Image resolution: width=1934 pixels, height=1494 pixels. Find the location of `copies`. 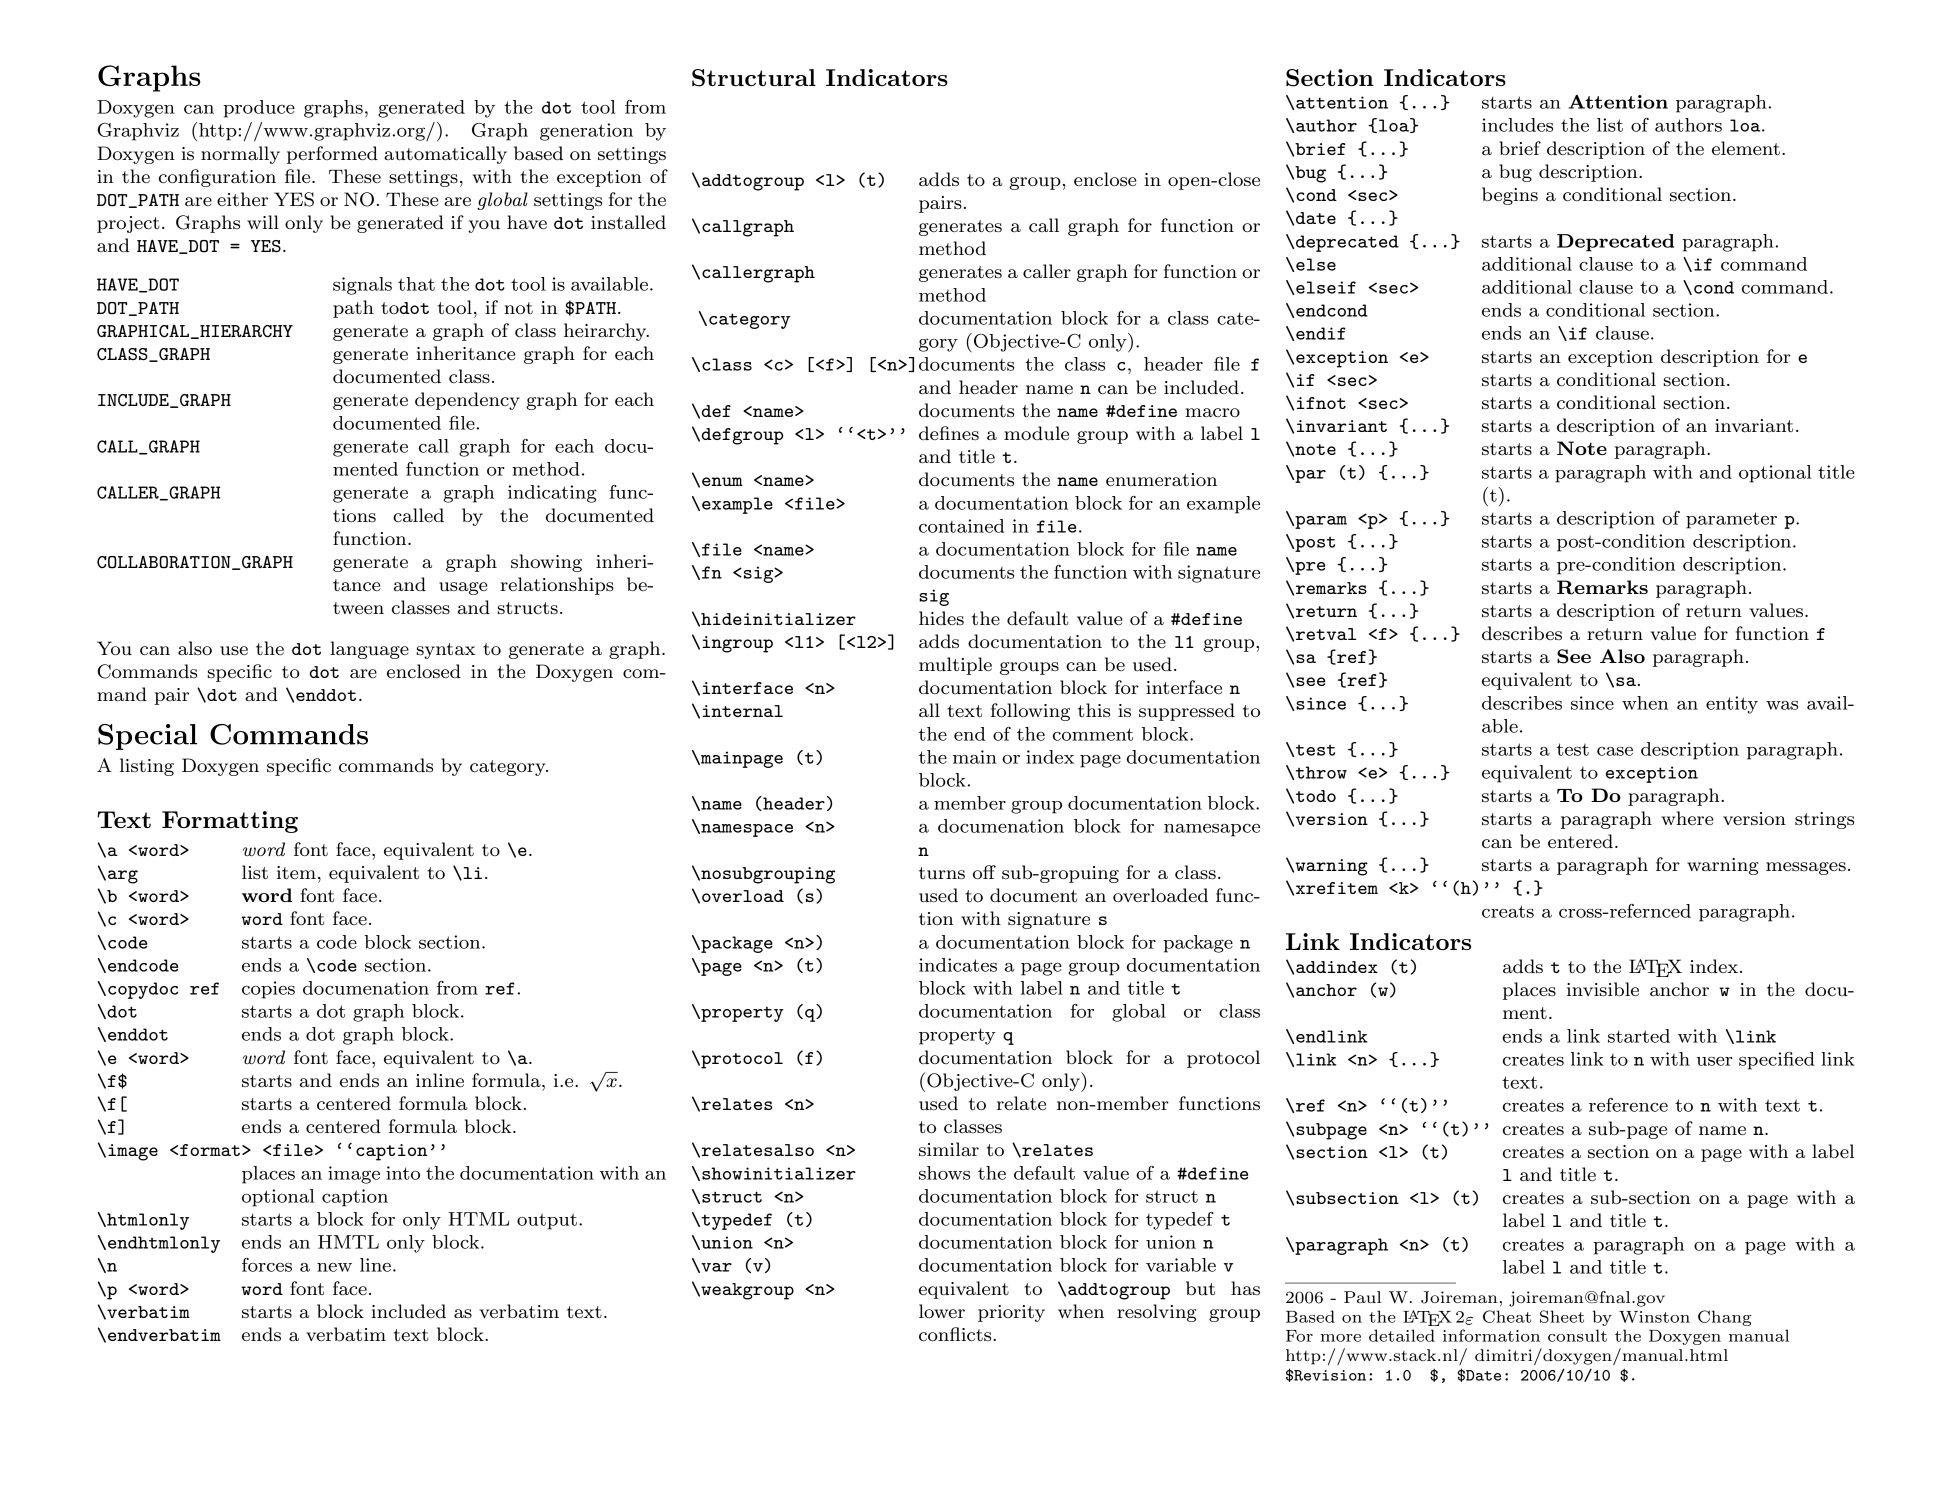

copies is located at coordinates (268, 990).
